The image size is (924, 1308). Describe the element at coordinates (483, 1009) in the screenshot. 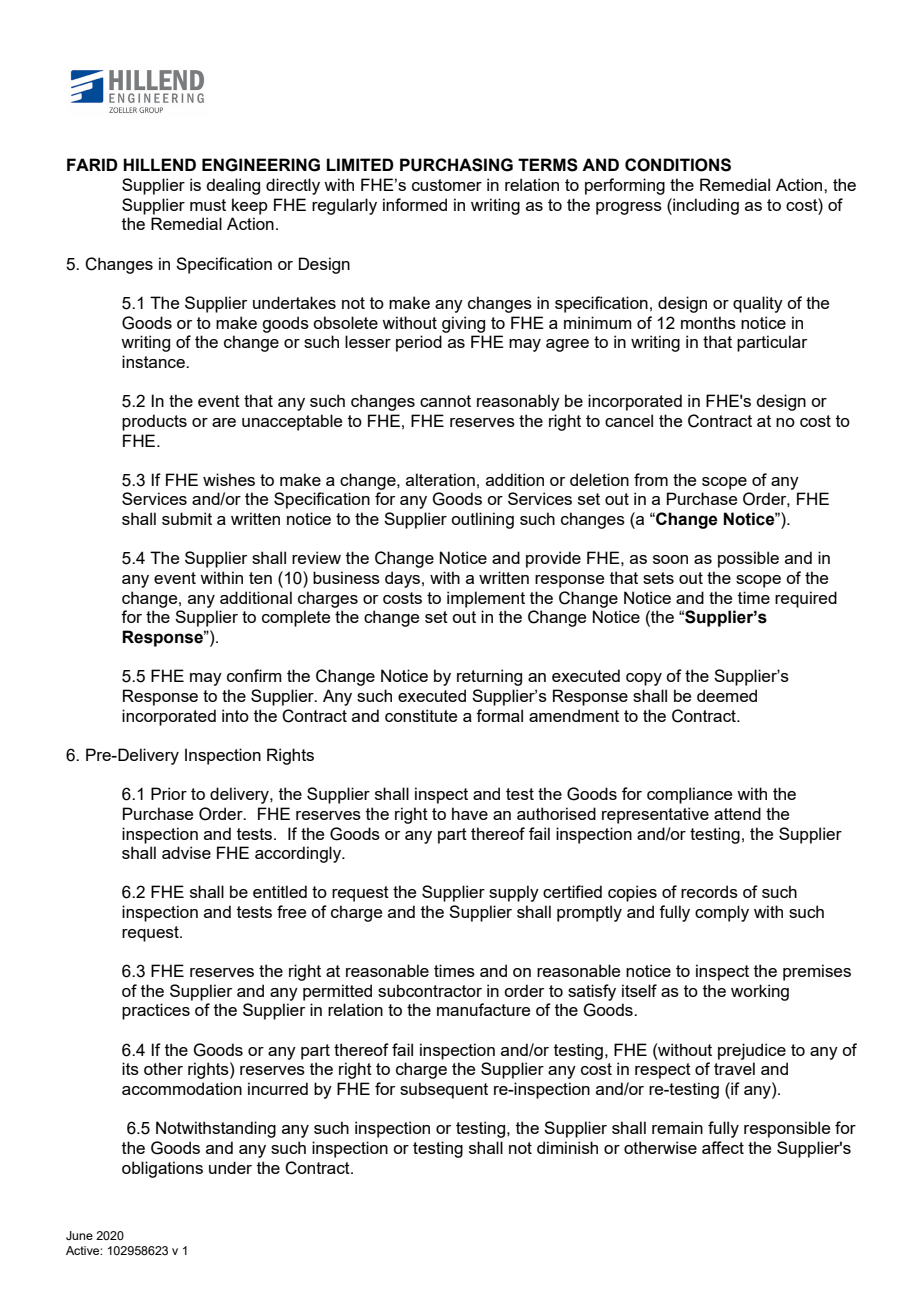

I see `manufacture` at that location.
